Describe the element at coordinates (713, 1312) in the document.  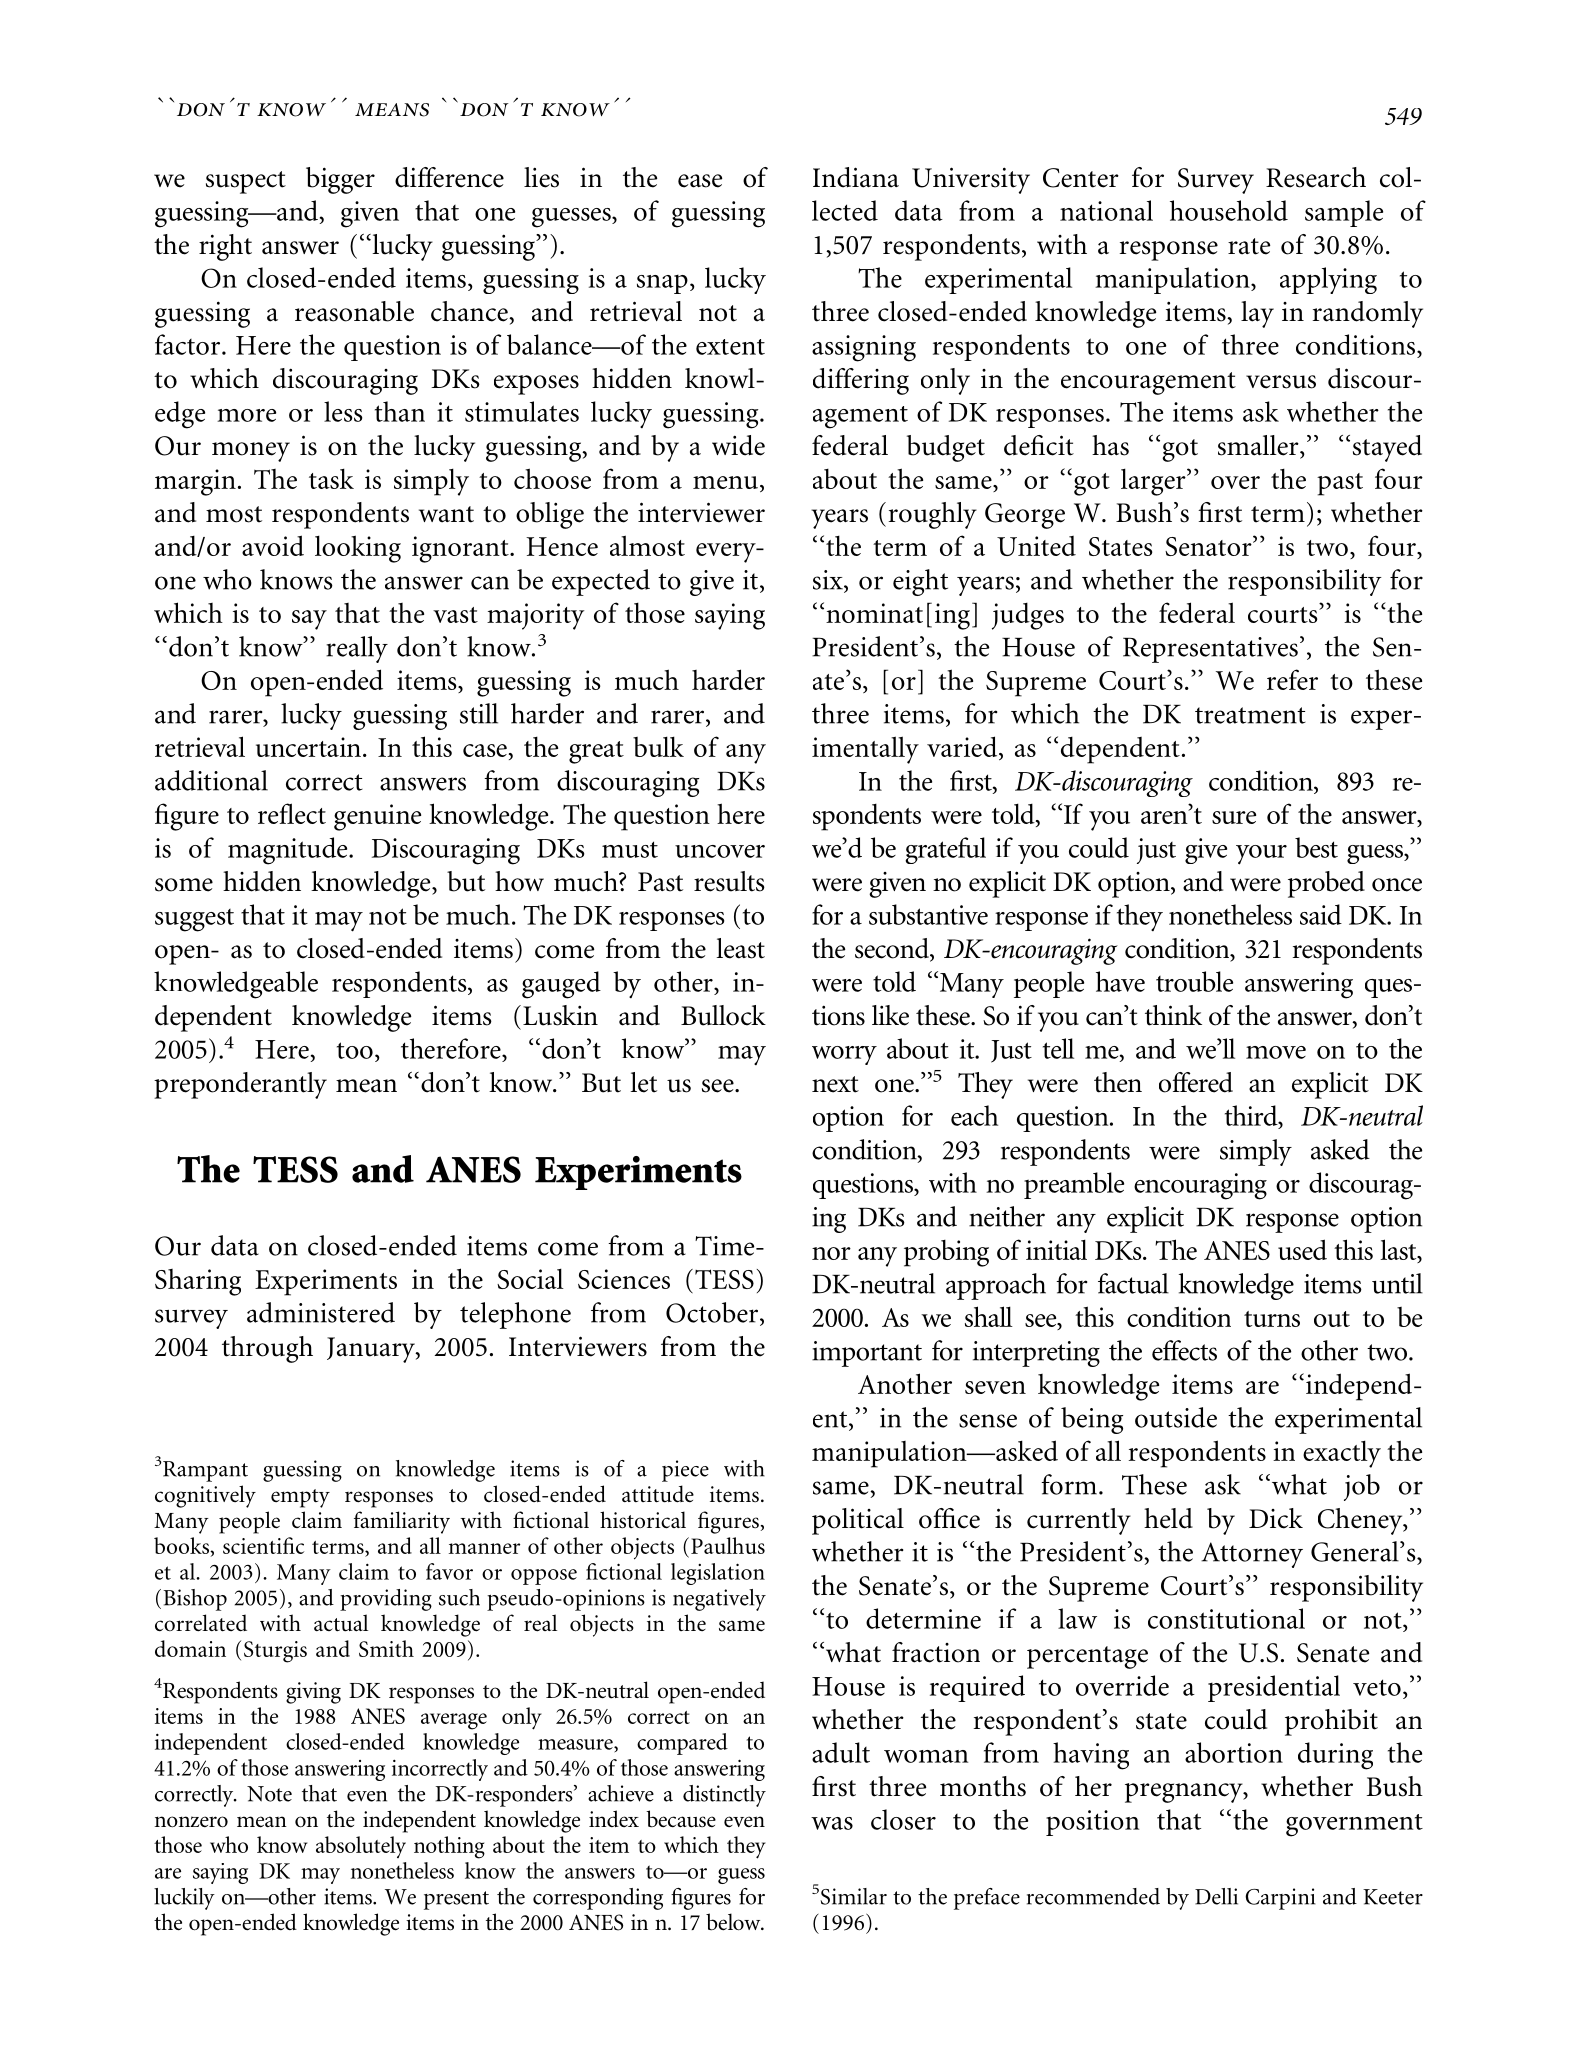
I see `October` at that location.
